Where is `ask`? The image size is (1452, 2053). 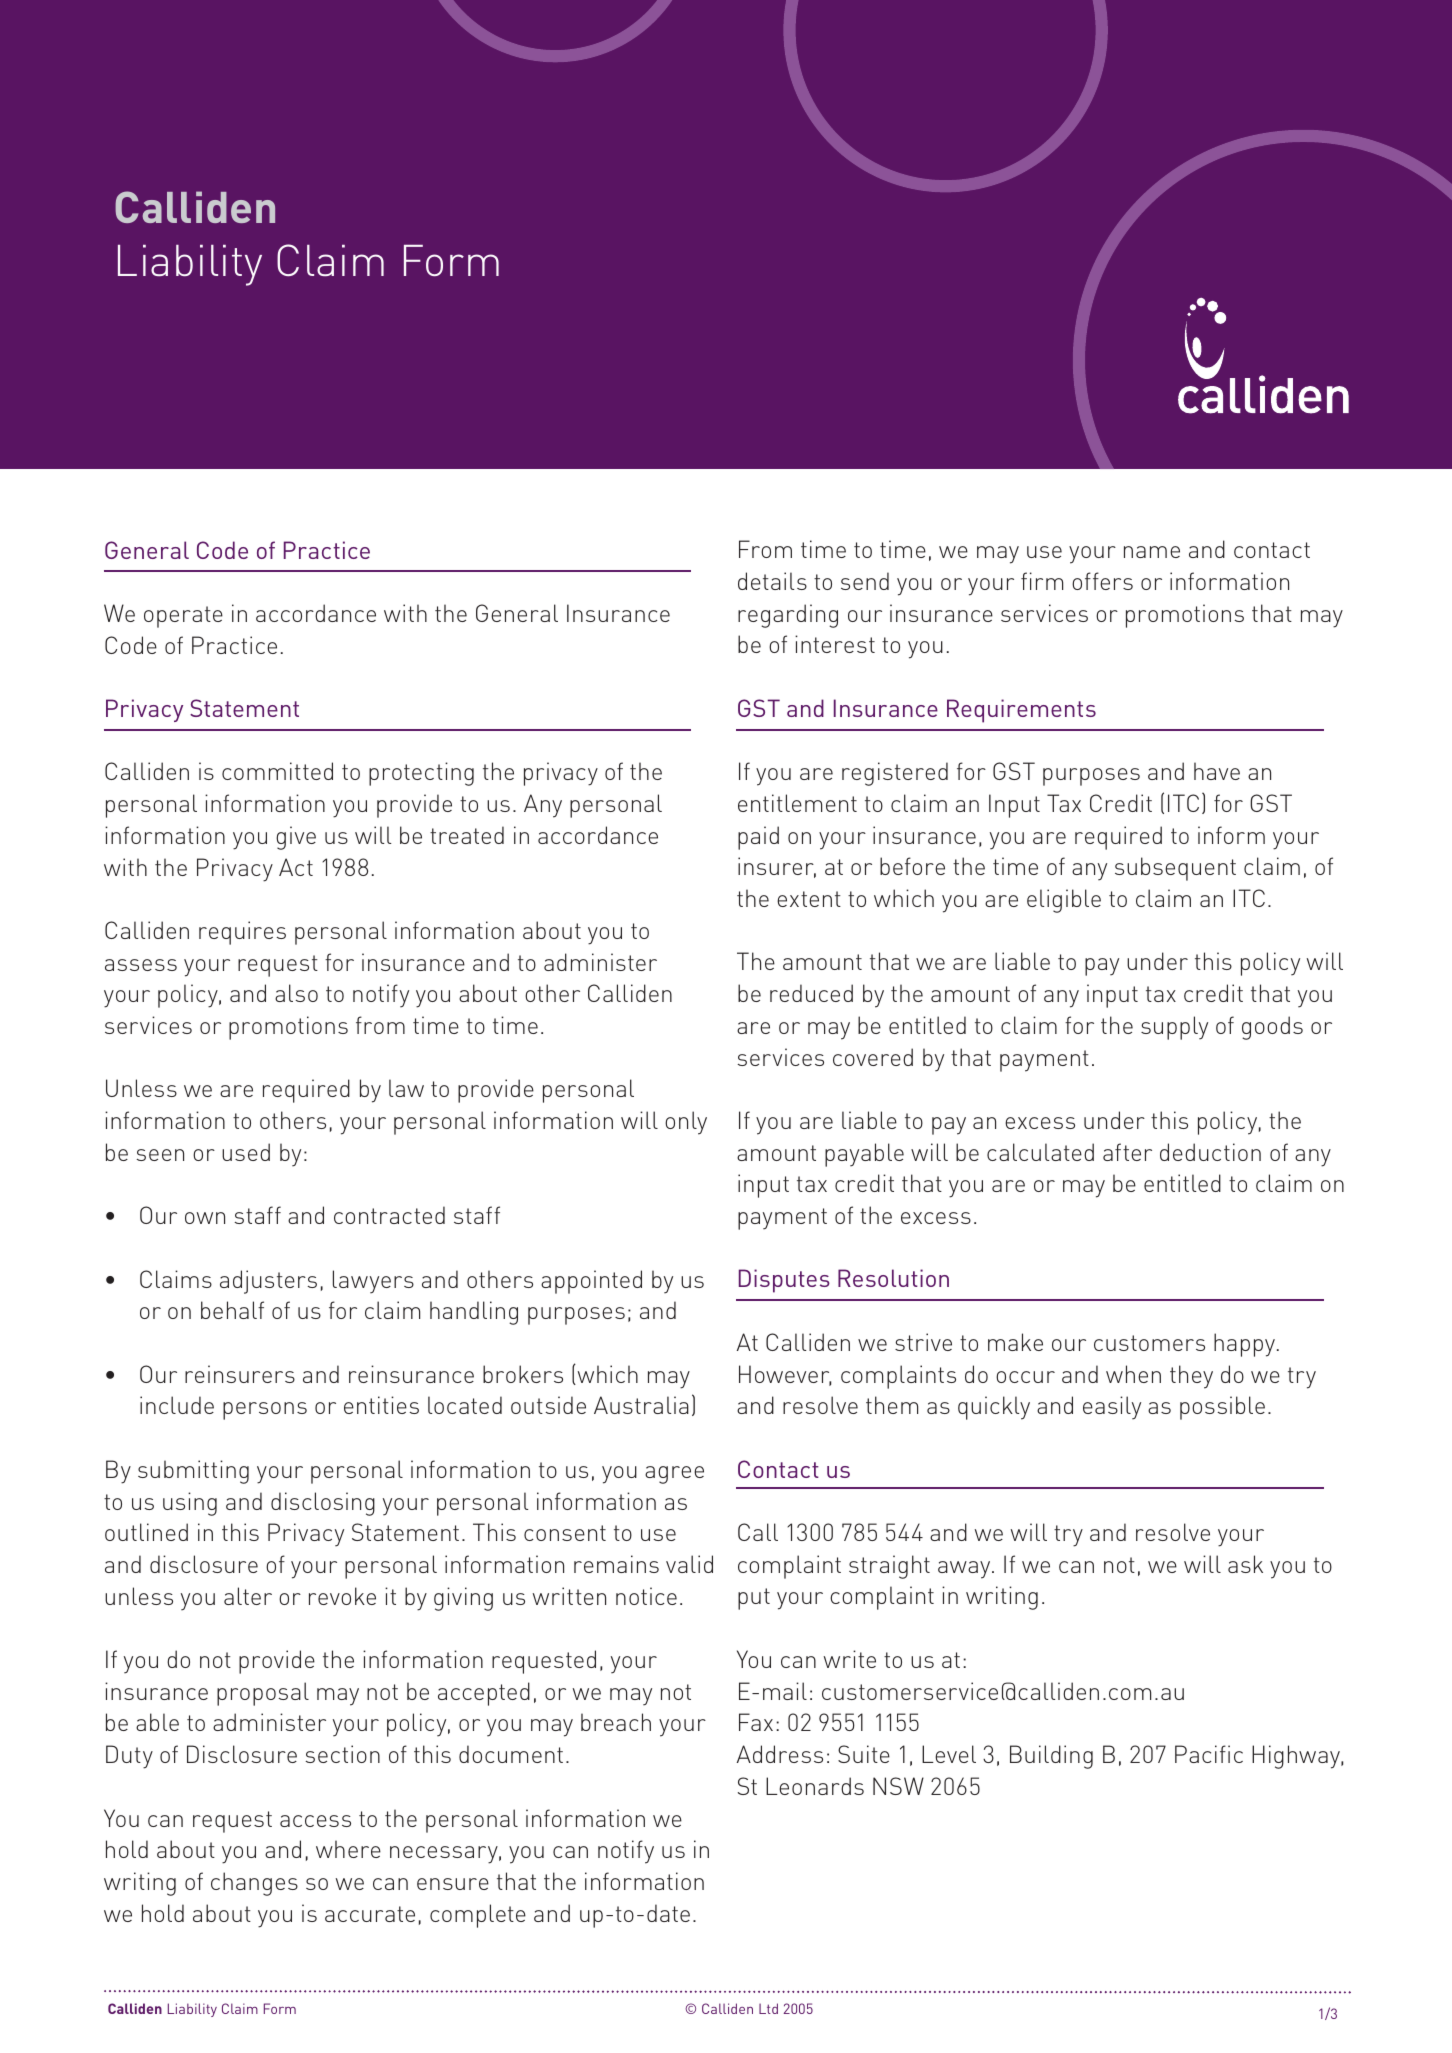 ask is located at coordinates (1245, 1564).
